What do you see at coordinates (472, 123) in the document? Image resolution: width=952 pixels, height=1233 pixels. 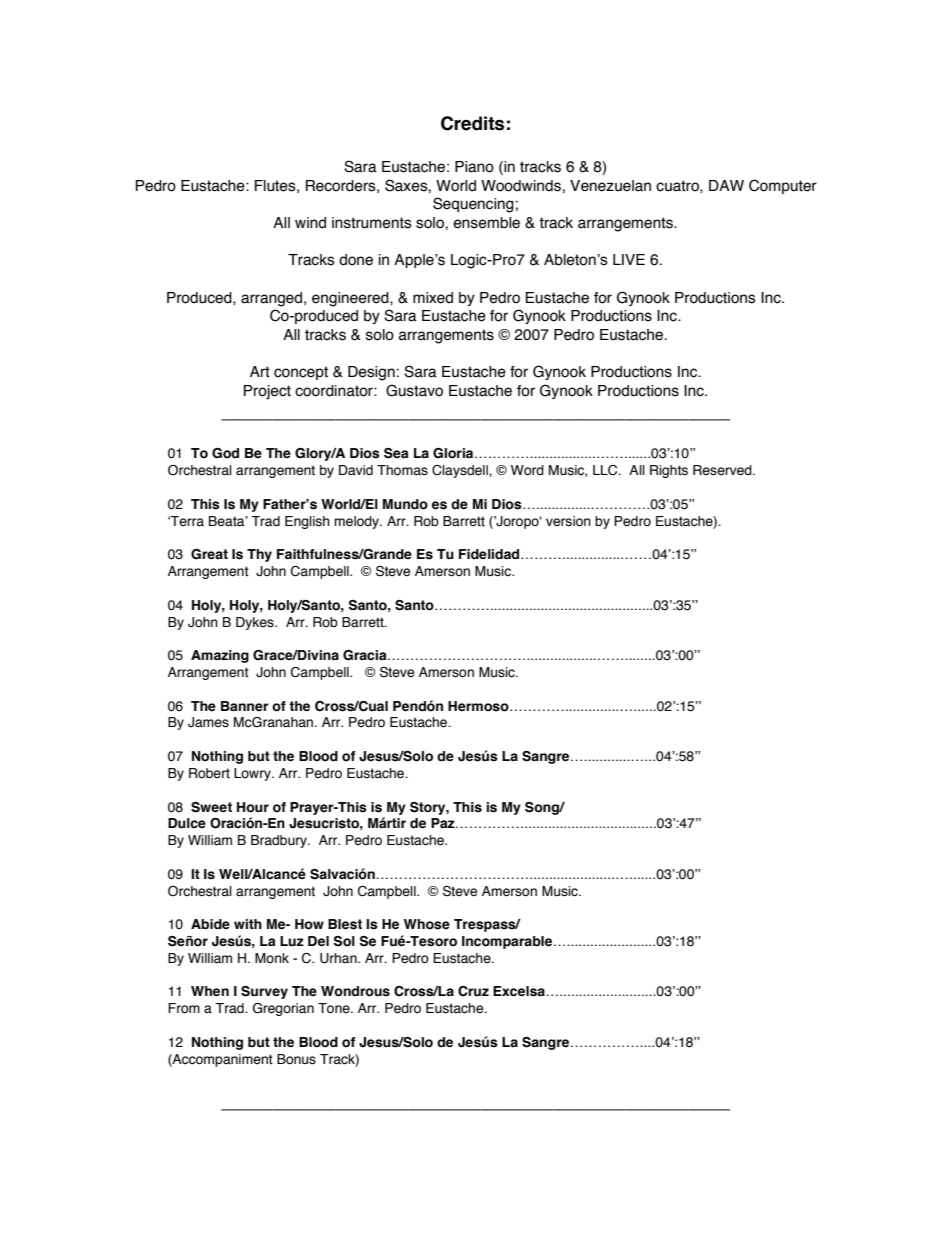 I see `Credits` at bounding box center [472, 123].
